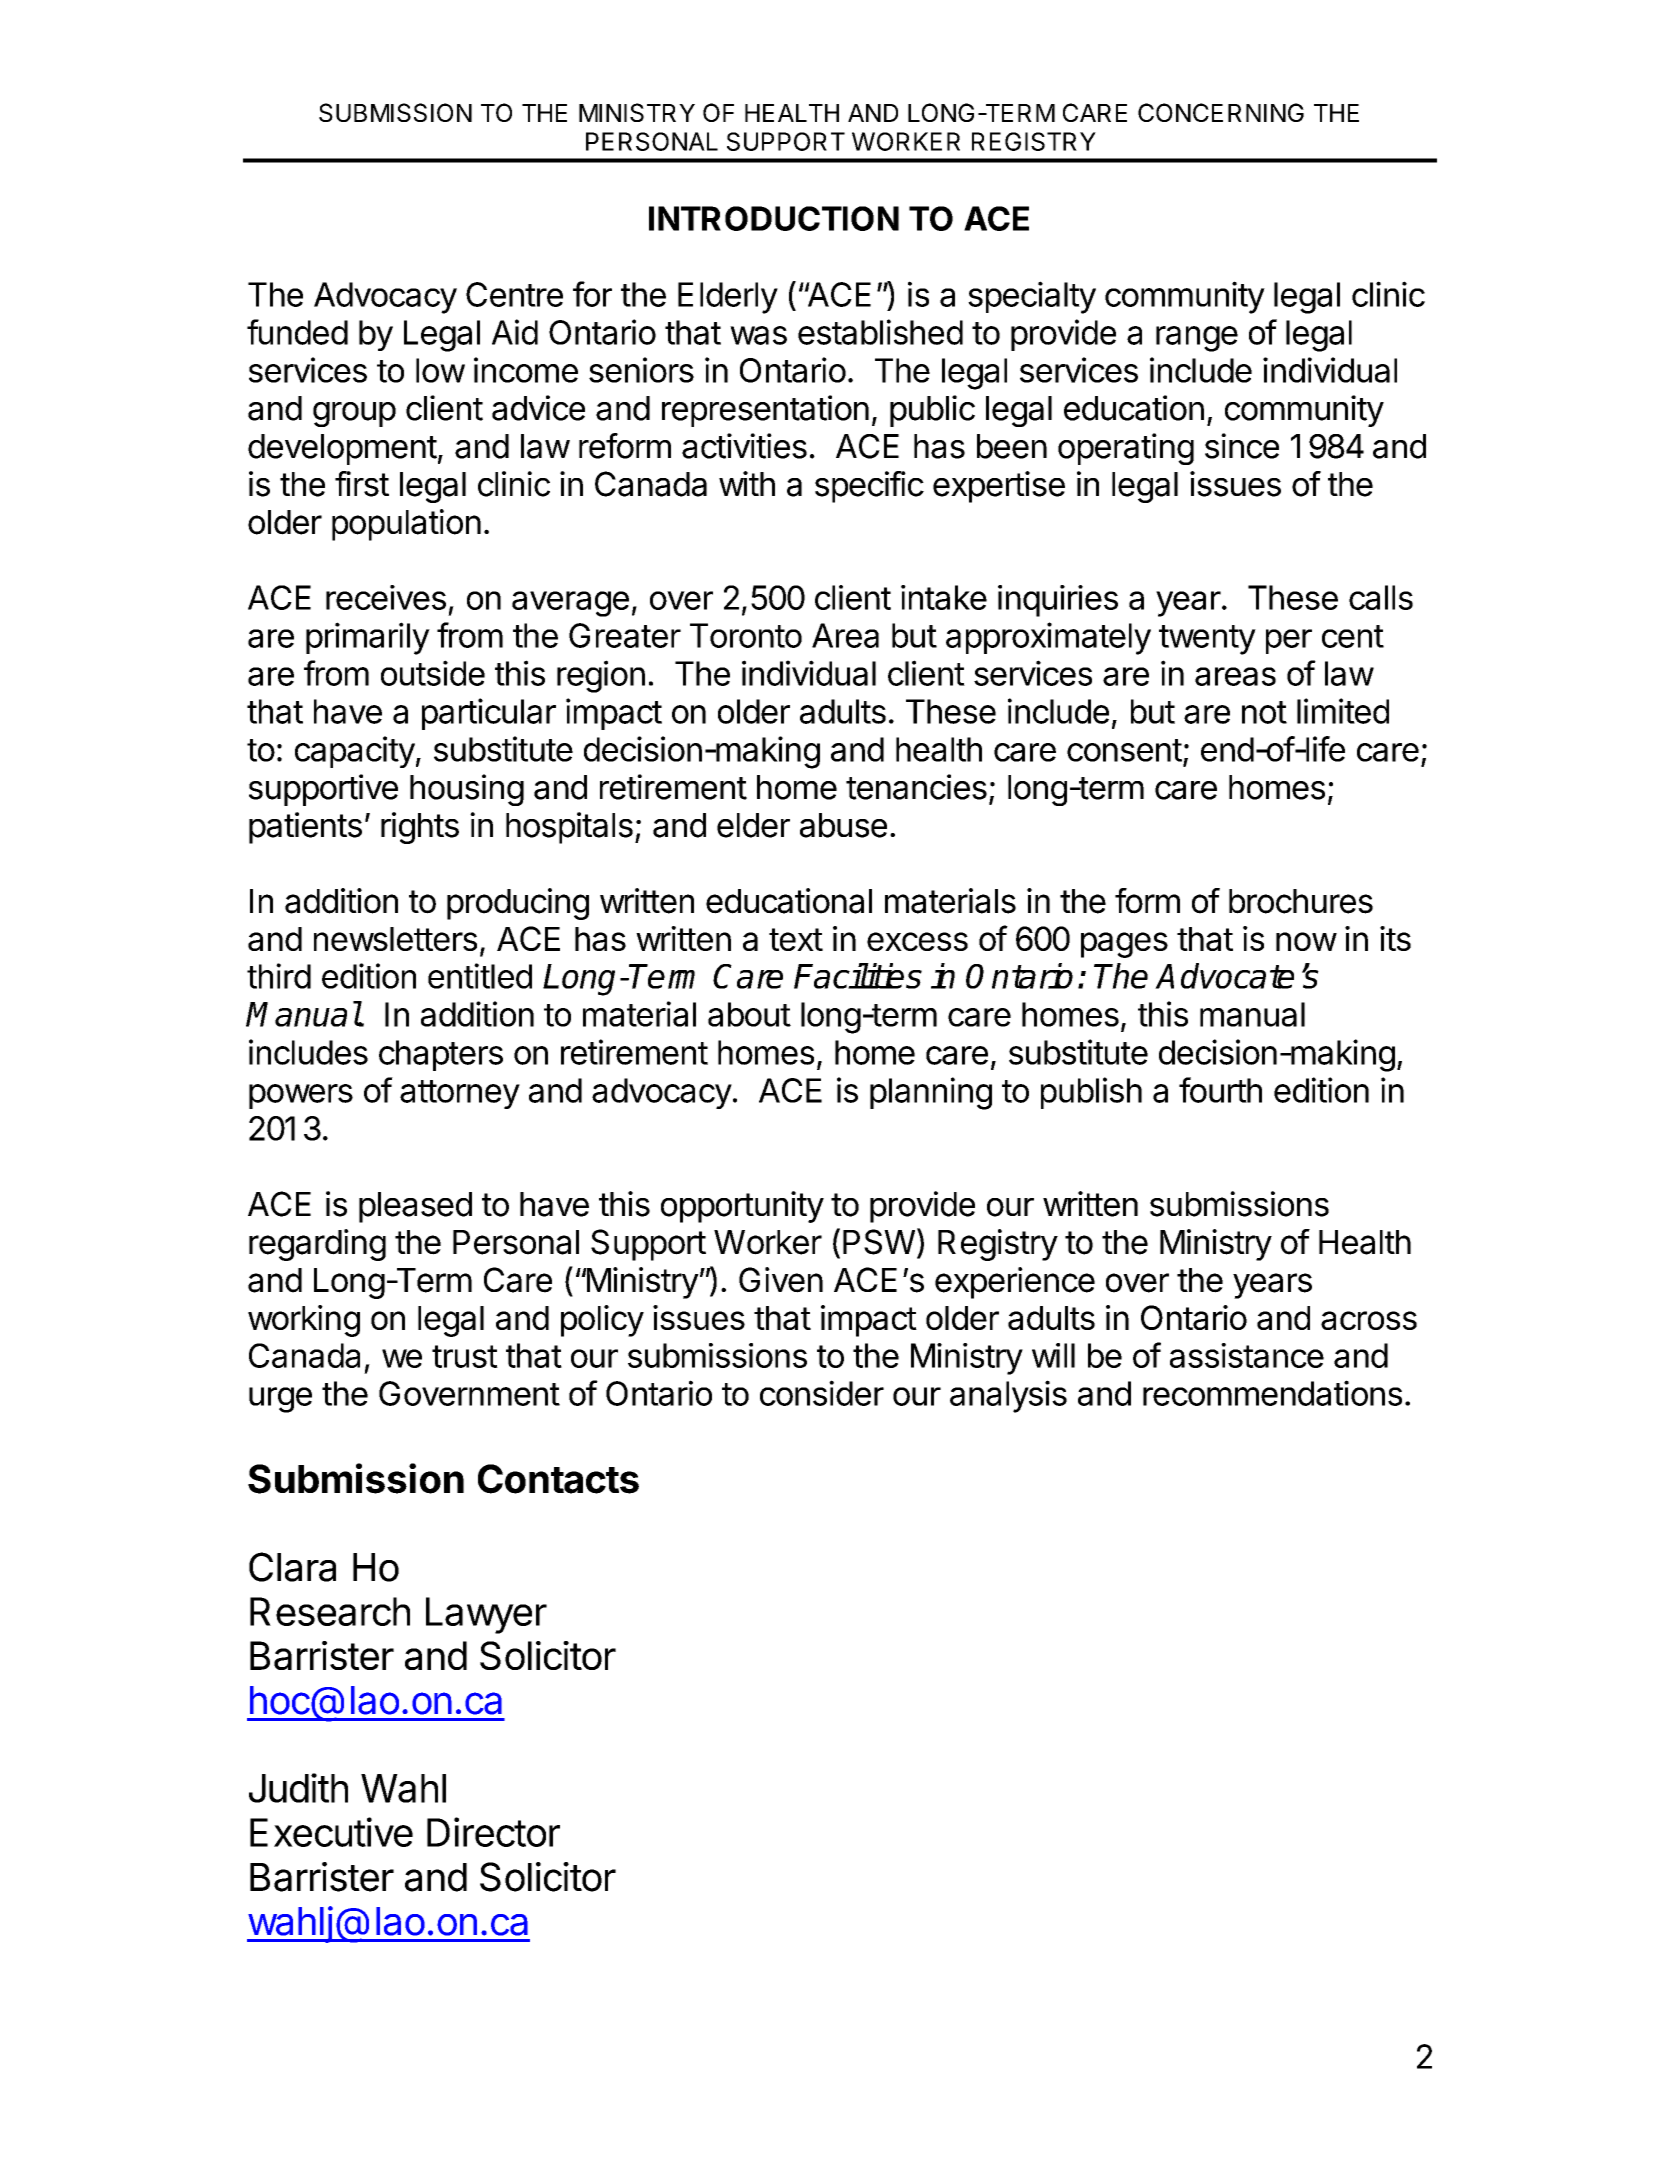  Describe the element at coordinates (869, 487) in the document. I see `specific` at that location.
